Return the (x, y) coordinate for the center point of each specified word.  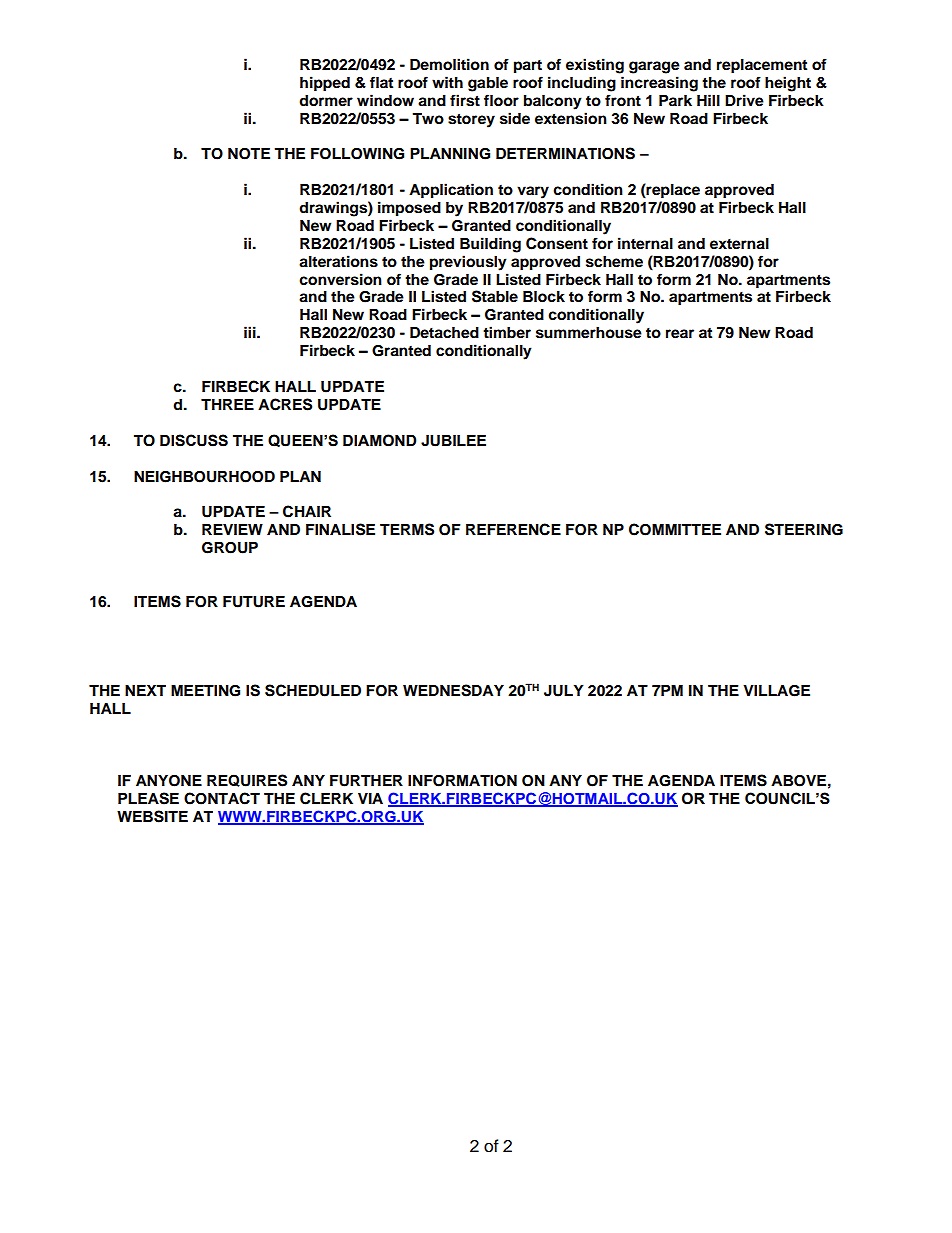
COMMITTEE (675, 529)
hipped (325, 84)
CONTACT (222, 798)
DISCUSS (194, 440)
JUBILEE (453, 441)
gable (488, 84)
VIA (370, 798)
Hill (708, 100)
